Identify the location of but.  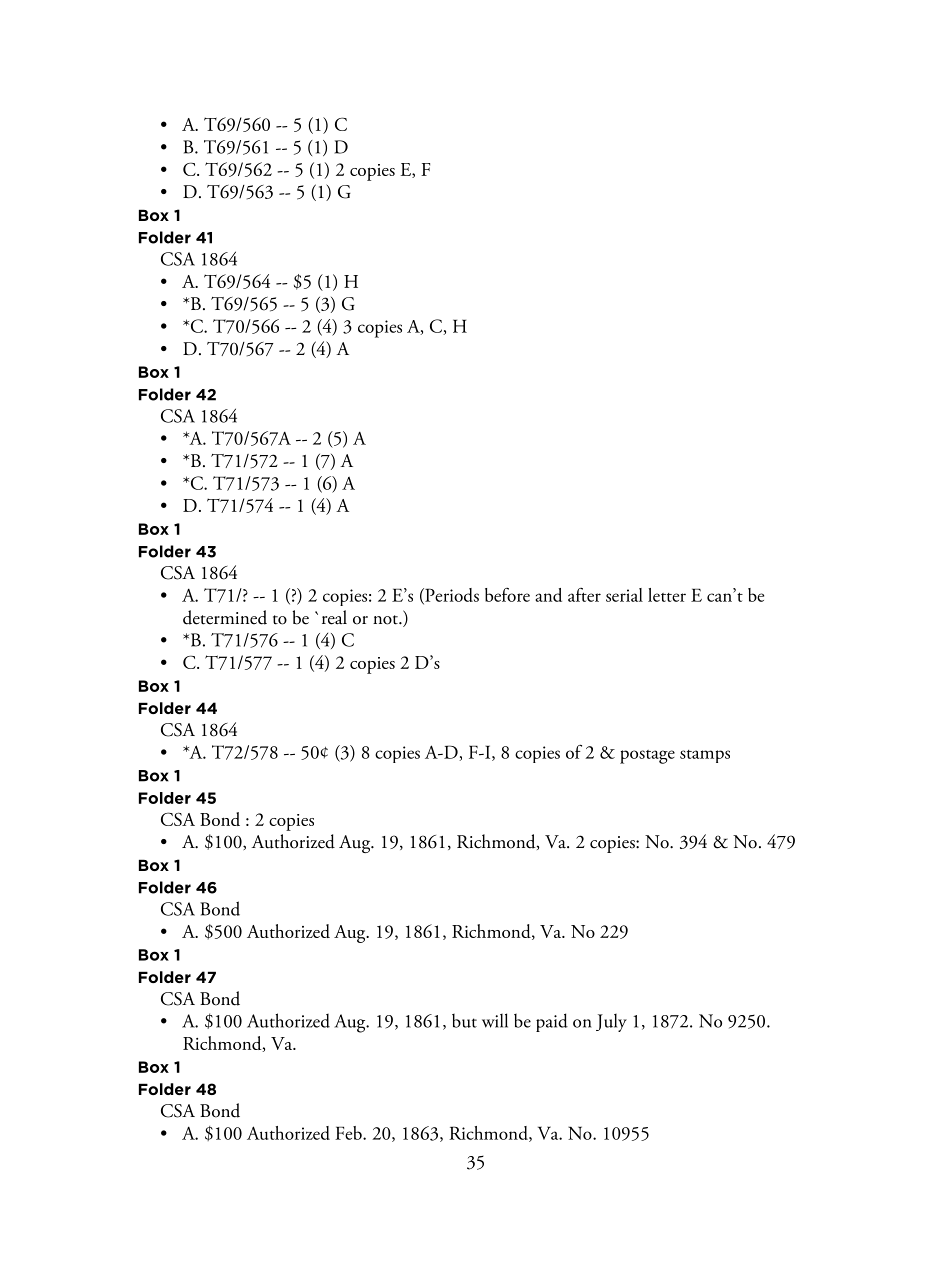
(464, 1021).
